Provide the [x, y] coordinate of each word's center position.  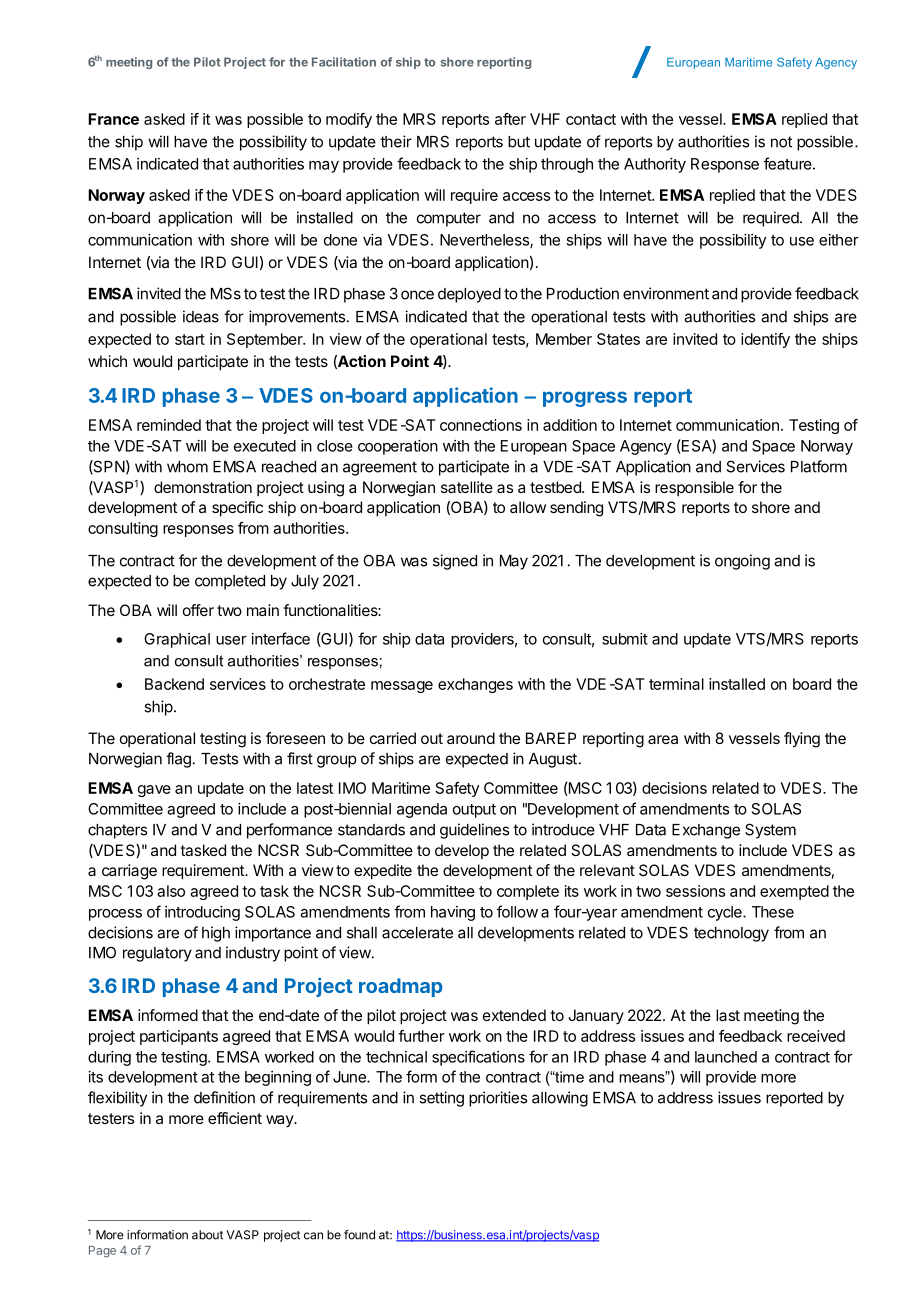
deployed [469, 295]
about [207, 1235]
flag [178, 760]
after [510, 119]
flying [802, 740]
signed [455, 562]
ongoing [742, 562]
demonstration [203, 487]
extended [514, 1015]
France [113, 119]
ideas [201, 316]
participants [179, 1037]
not [781, 142]
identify [765, 340]
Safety [457, 789]
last [728, 1015]
